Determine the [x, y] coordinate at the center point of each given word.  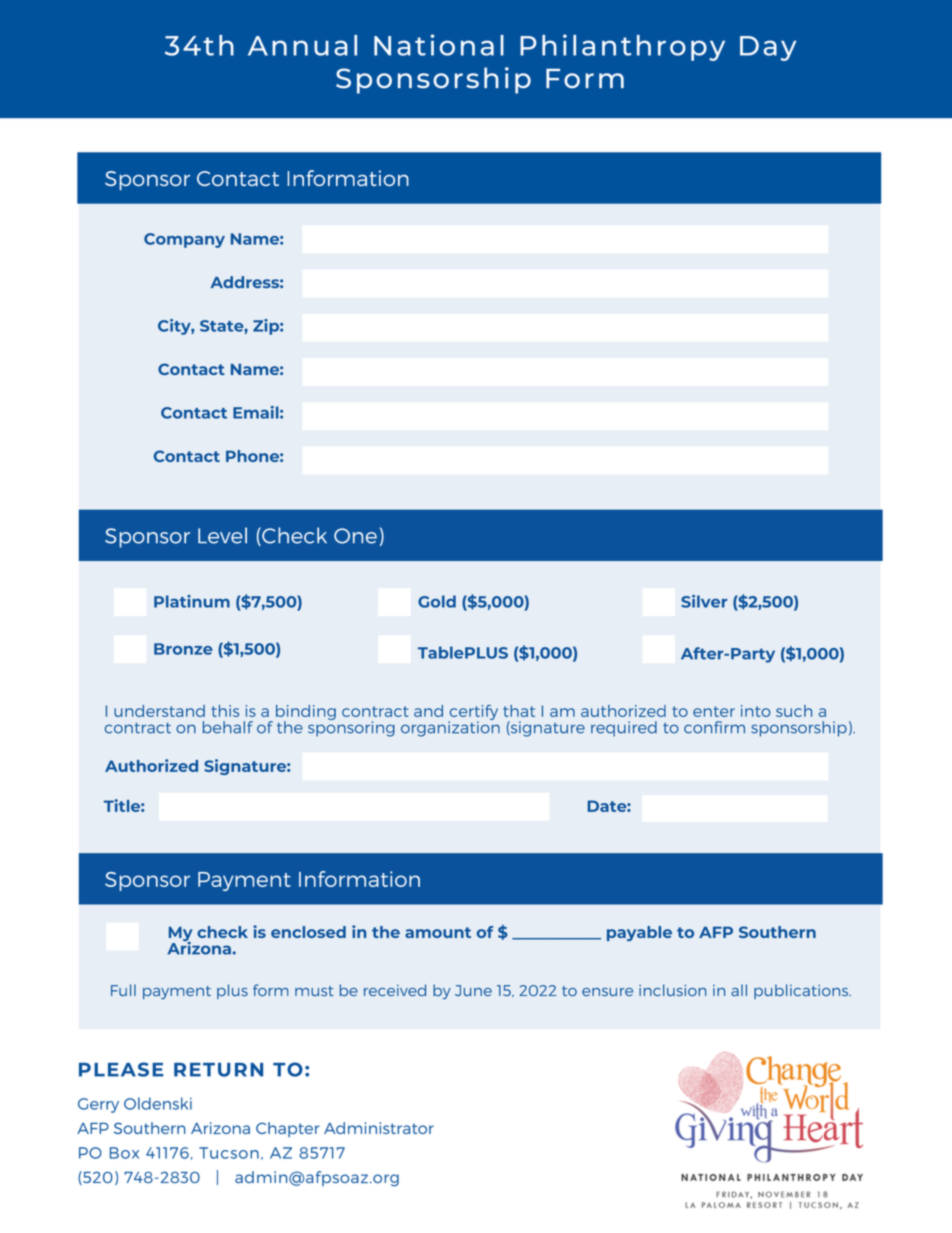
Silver [704, 601]
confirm [714, 727]
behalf [228, 727]
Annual [302, 45]
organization [450, 728]
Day [768, 48]
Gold [437, 601]
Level [222, 535]
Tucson [229, 1153]
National [439, 45]
